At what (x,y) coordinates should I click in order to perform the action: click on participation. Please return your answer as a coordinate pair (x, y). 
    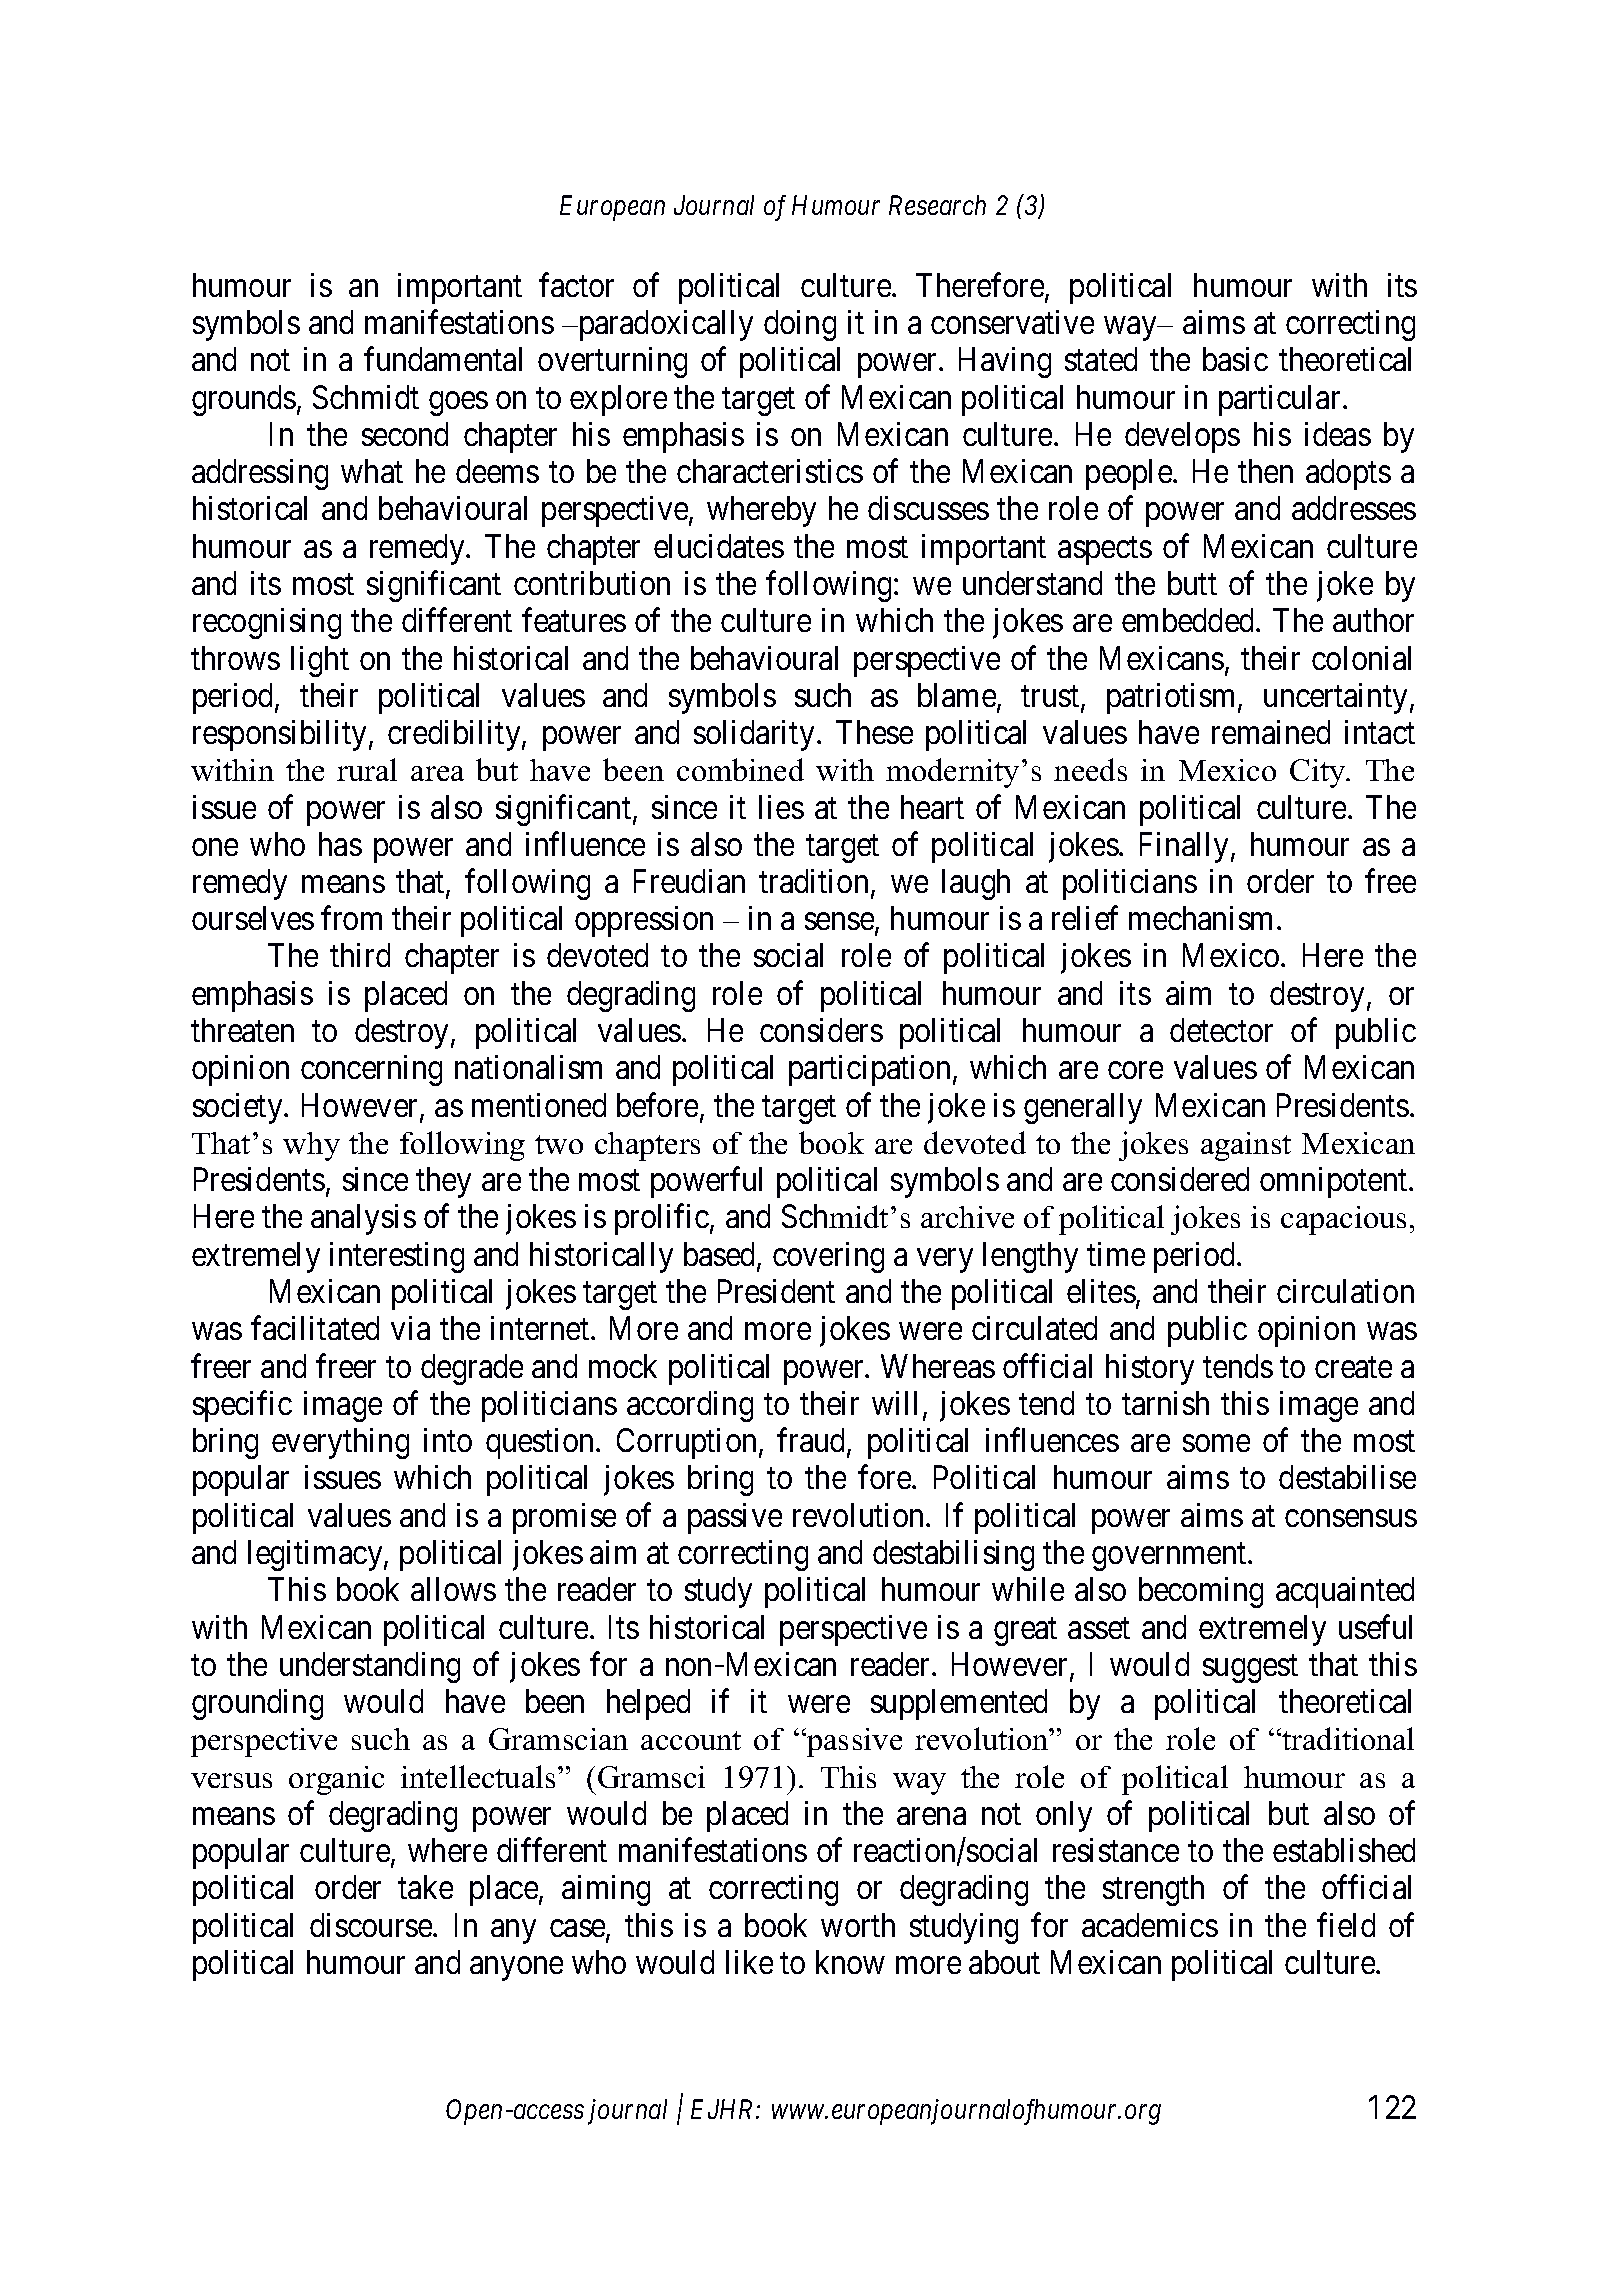
    Looking at the image, I should click on (869, 1070).
